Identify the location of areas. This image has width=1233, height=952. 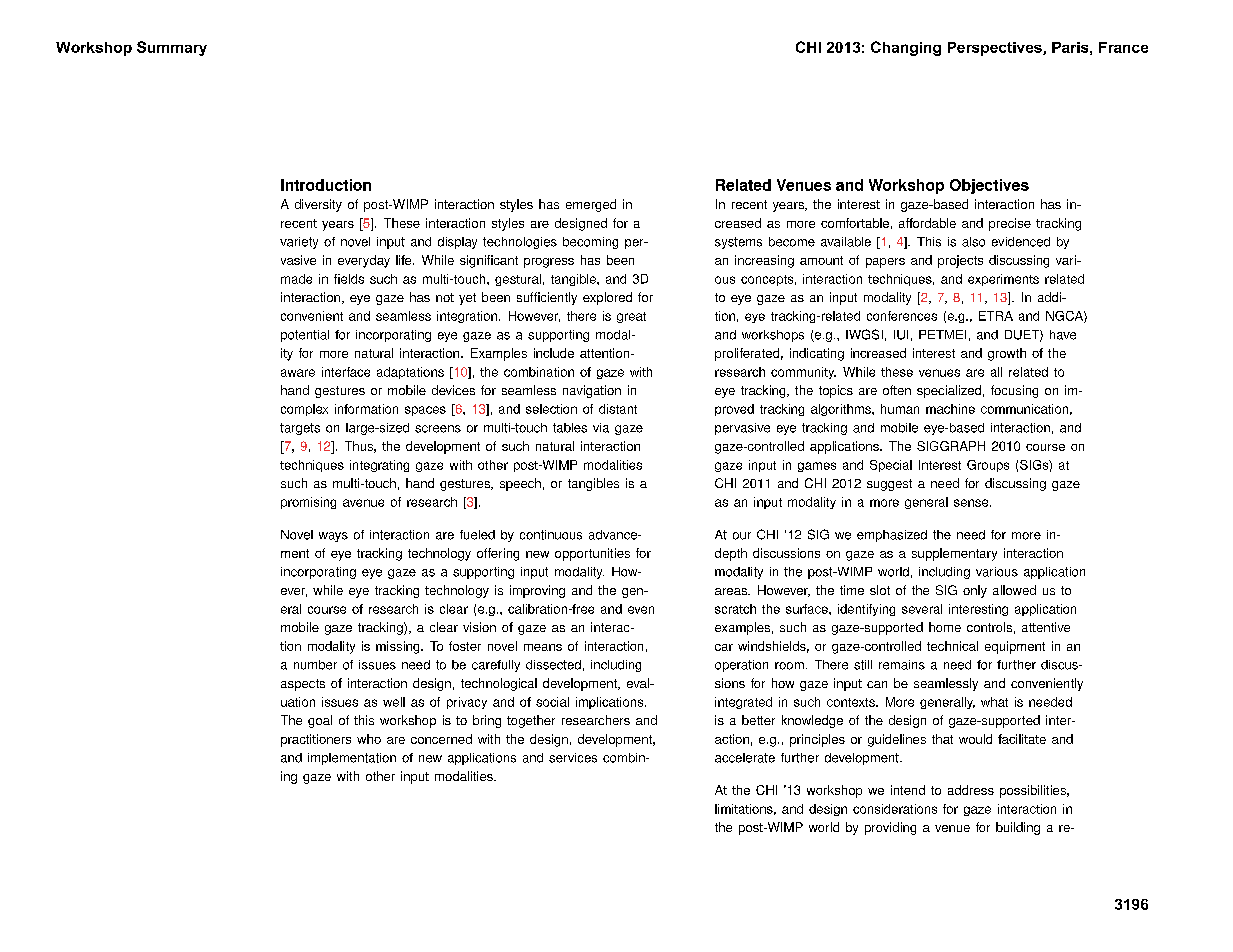
(732, 591).
